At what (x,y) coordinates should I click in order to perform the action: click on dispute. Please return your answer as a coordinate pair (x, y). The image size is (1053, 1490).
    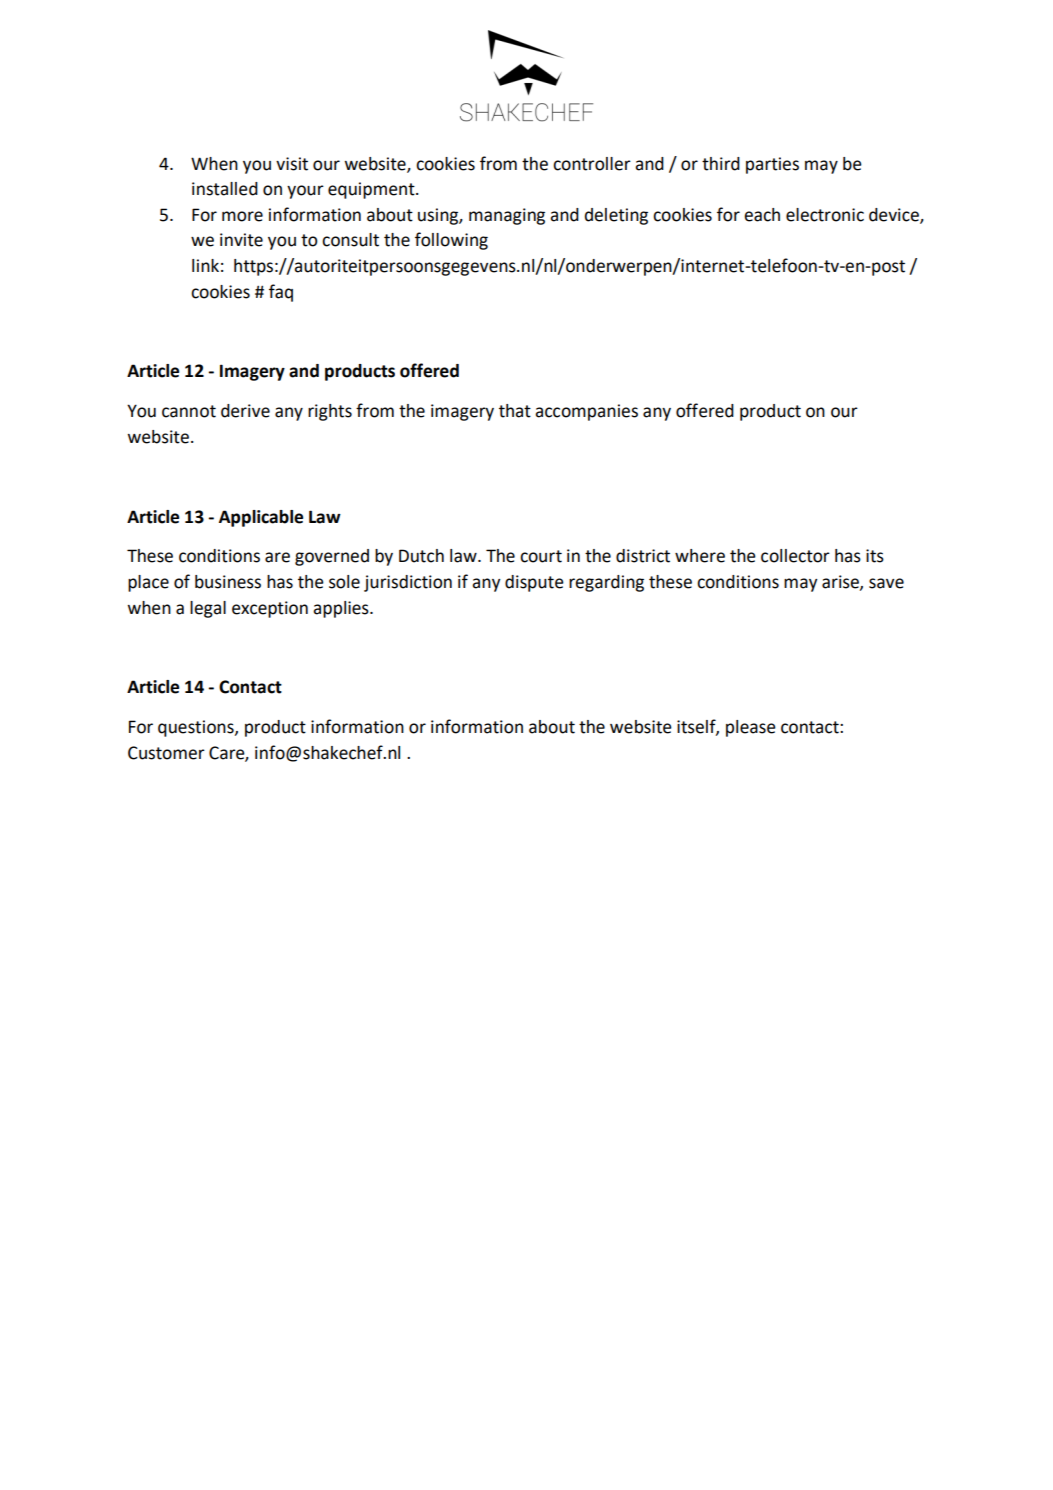
    Looking at the image, I should click on (534, 583).
